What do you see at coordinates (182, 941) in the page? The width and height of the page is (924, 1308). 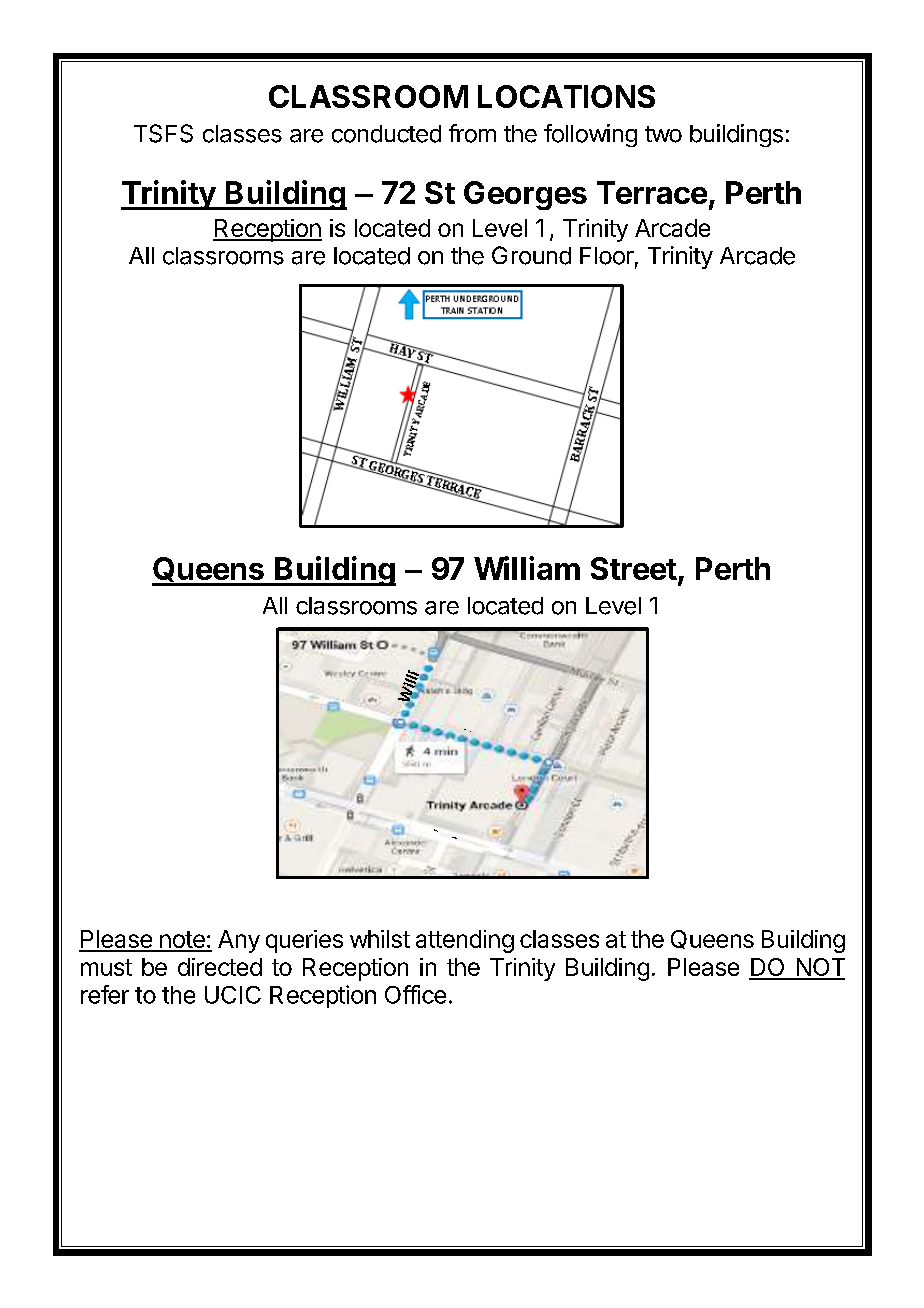 I see `note` at bounding box center [182, 941].
